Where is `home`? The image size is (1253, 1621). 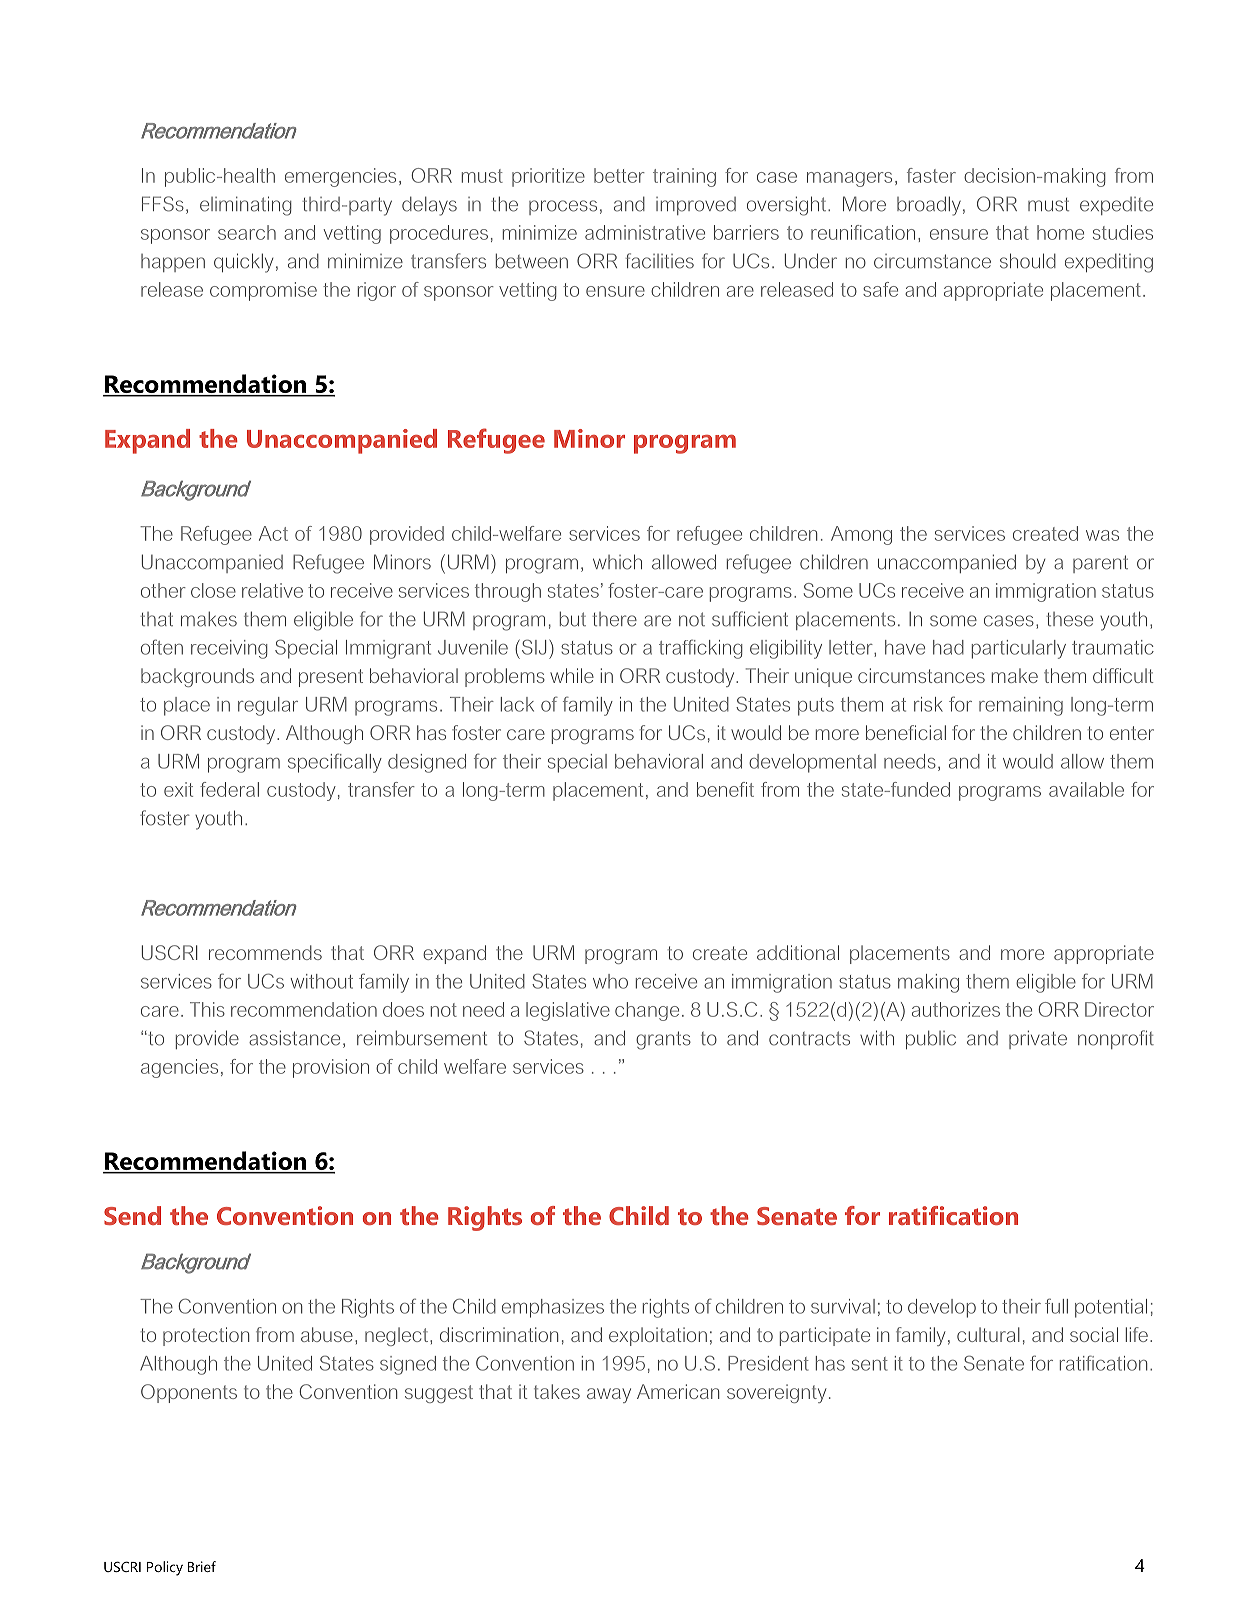 home is located at coordinates (1060, 232).
